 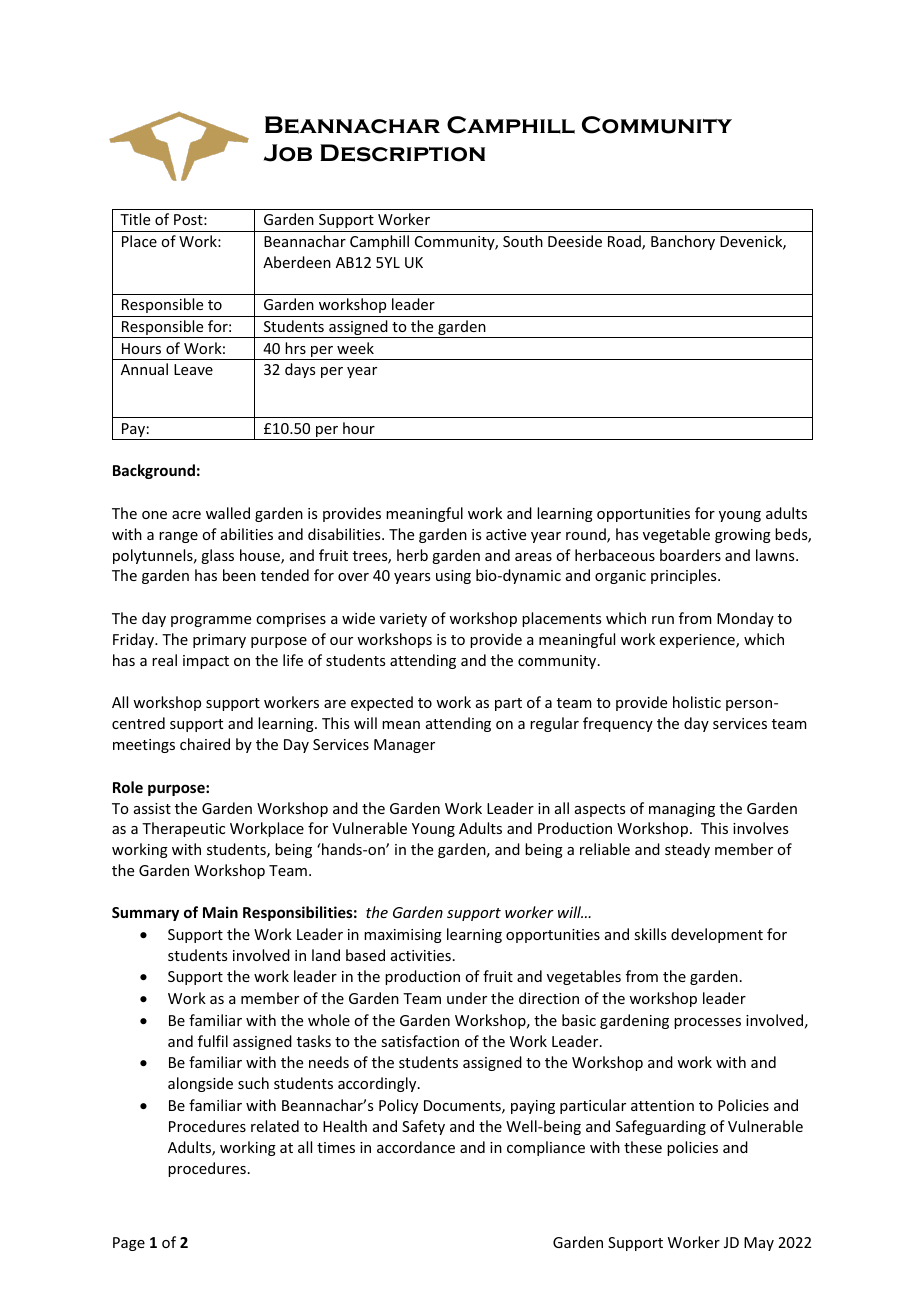 What do you see at coordinates (467, 998) in the screenshot?
I see `under` at bounding box center [467, 998].
